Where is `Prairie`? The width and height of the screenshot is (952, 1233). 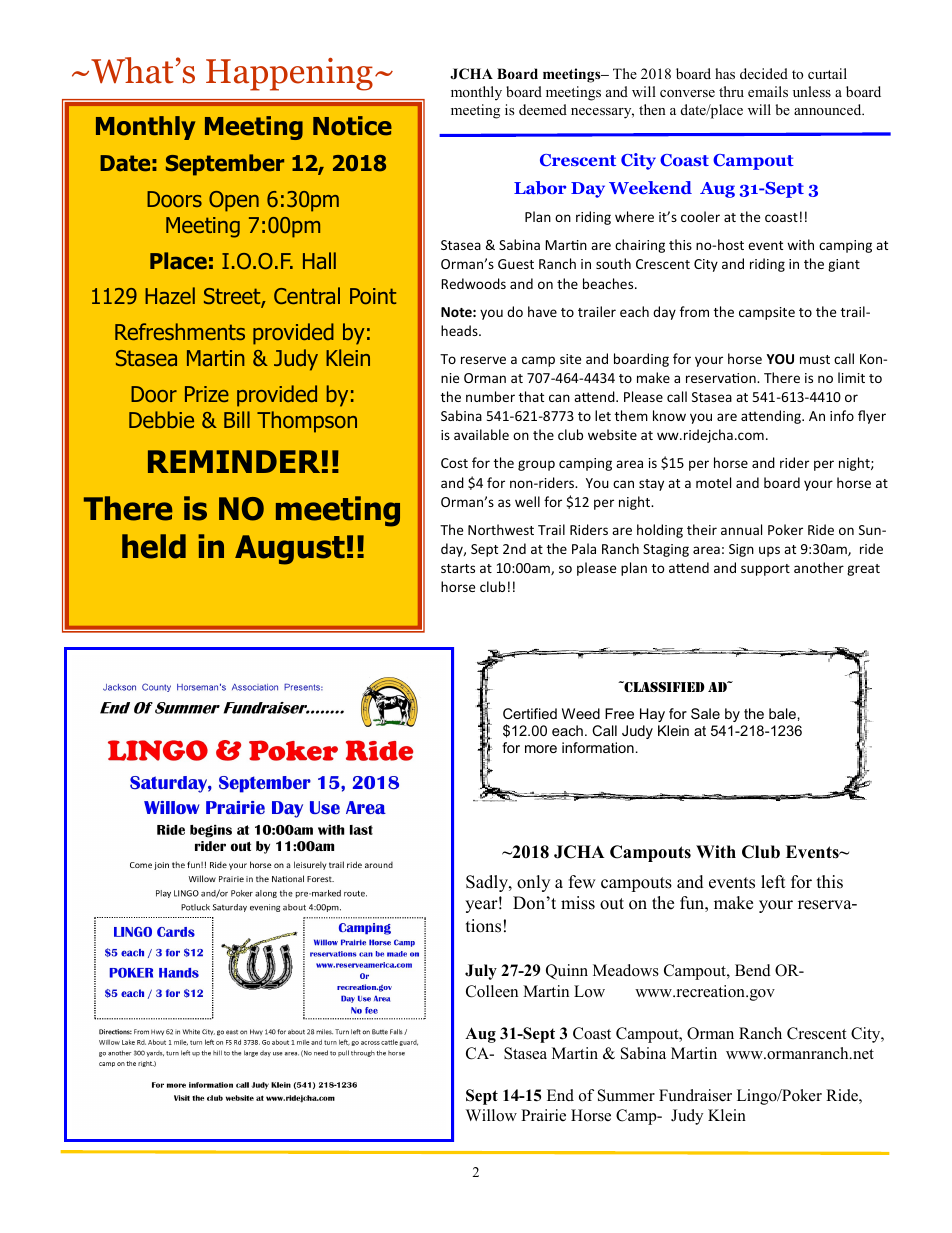 Prairie is located at coordinates (543, 1115).
